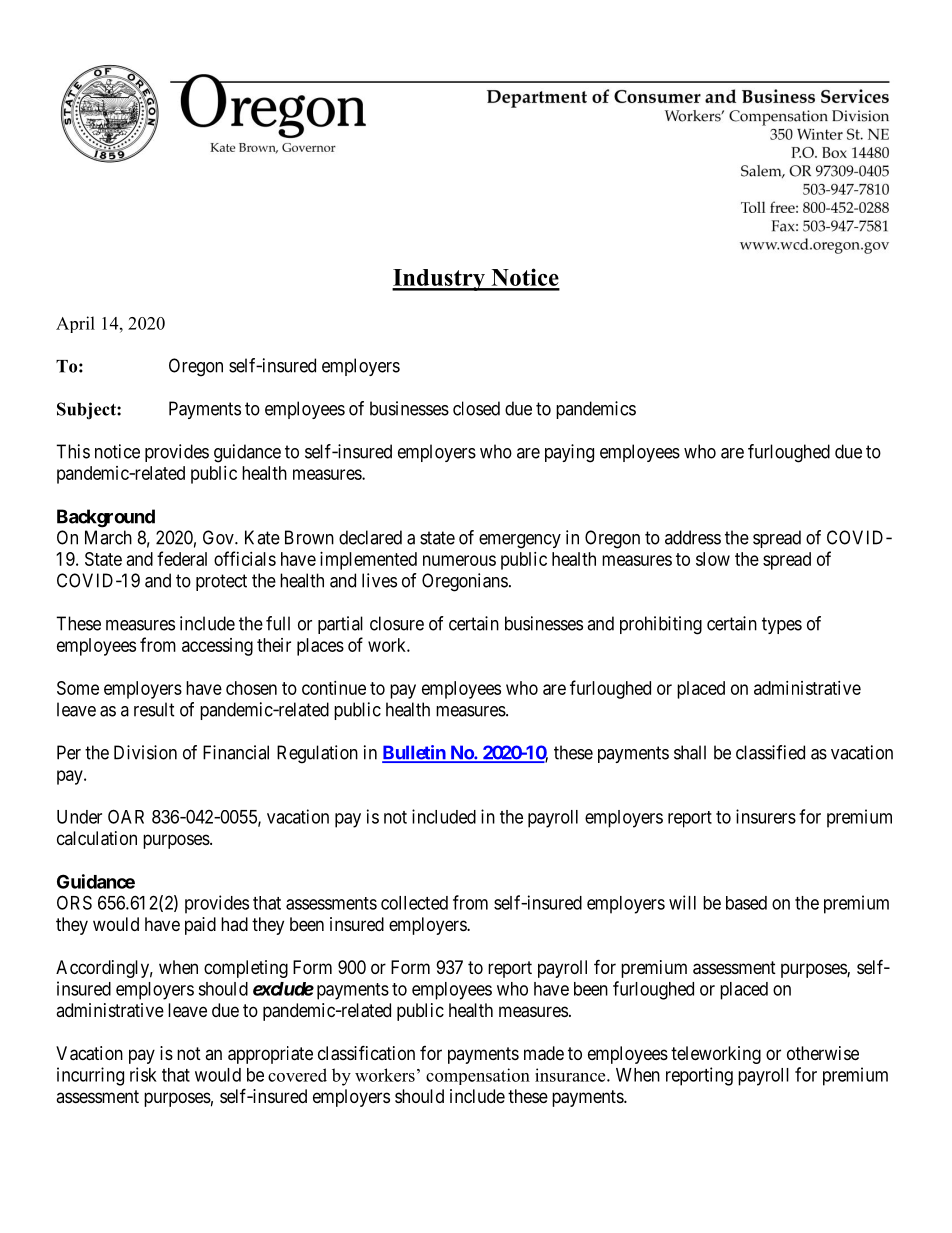  Describe the element at coordinates (439, 280) in the screenshot. I see `Industry` at that location.
